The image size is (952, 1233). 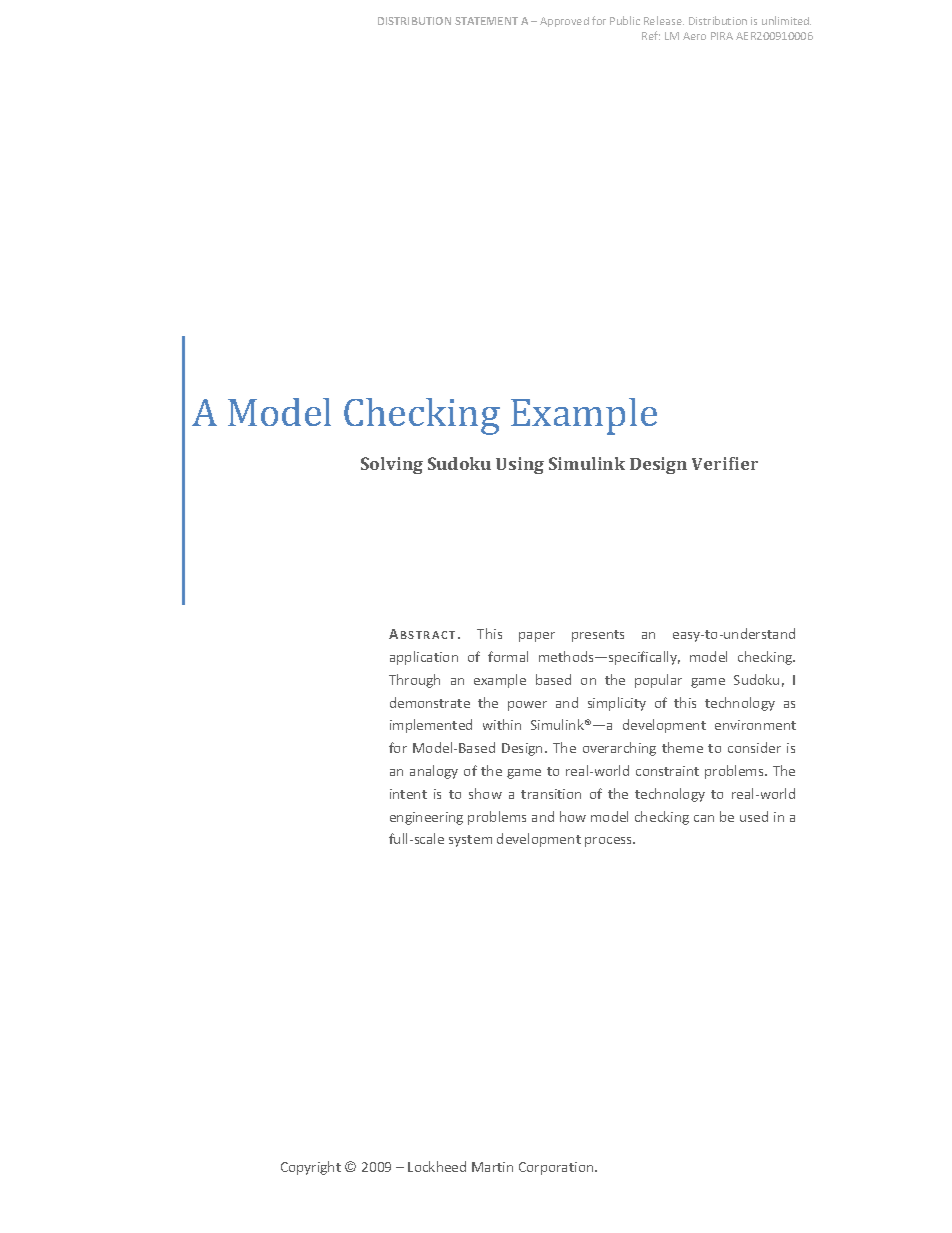 What do you see at coordinates (492, 1167) in the screenshot?
I see `Martin` at bounding box center [492, 1167].
